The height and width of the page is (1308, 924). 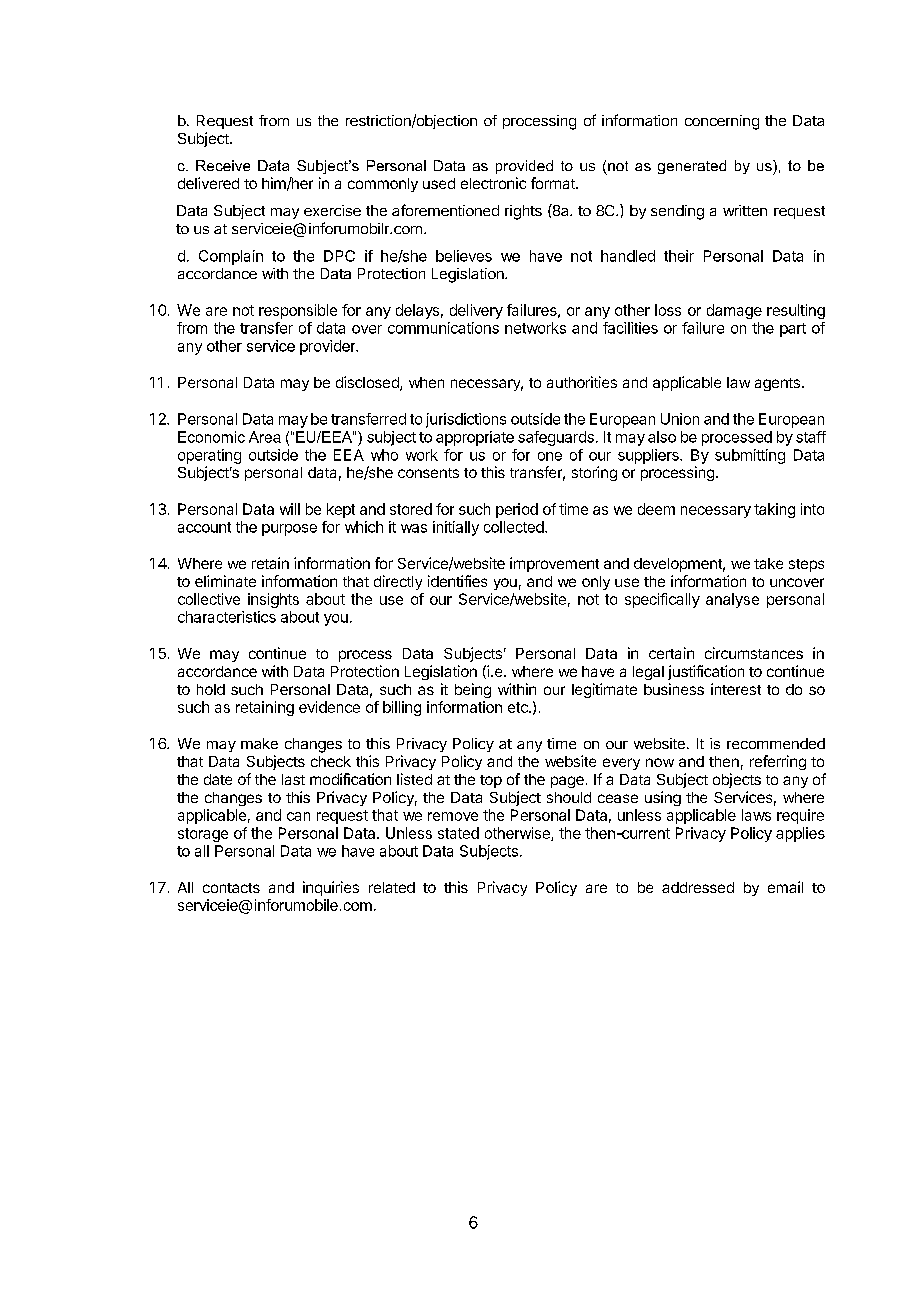 What do you see at coordinates (329, 347) in the page?
I see `provider` at bounding box center [329, 347].
